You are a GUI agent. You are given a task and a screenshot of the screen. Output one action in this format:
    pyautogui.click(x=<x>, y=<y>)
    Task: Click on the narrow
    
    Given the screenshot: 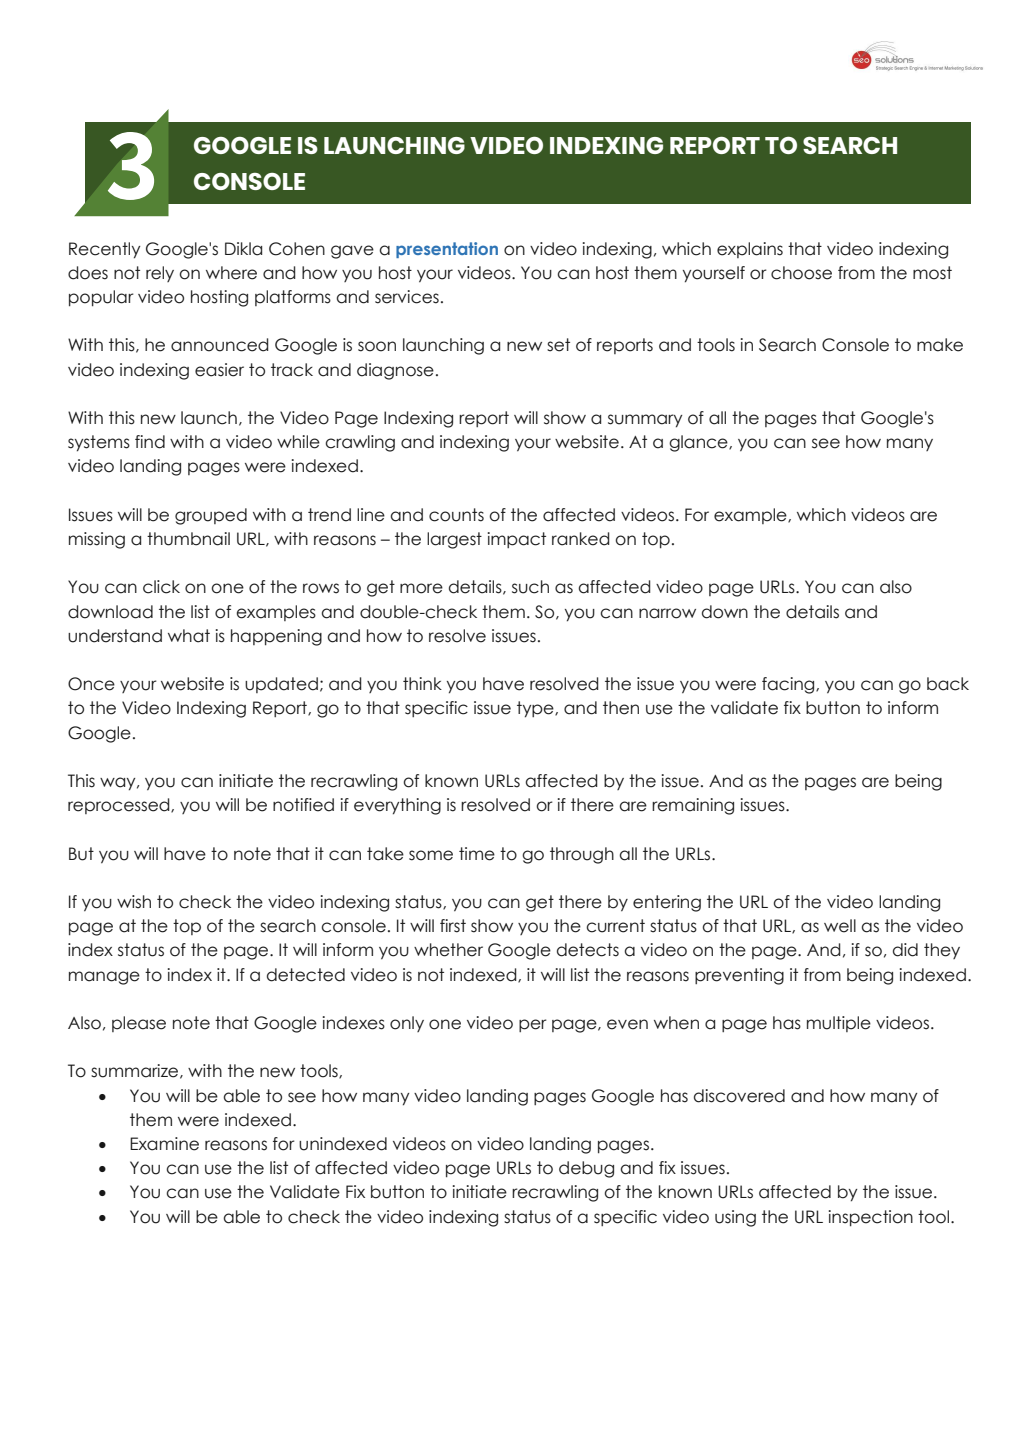 What is the action you would take?
    pyautogui.click(x=667, y=613)
